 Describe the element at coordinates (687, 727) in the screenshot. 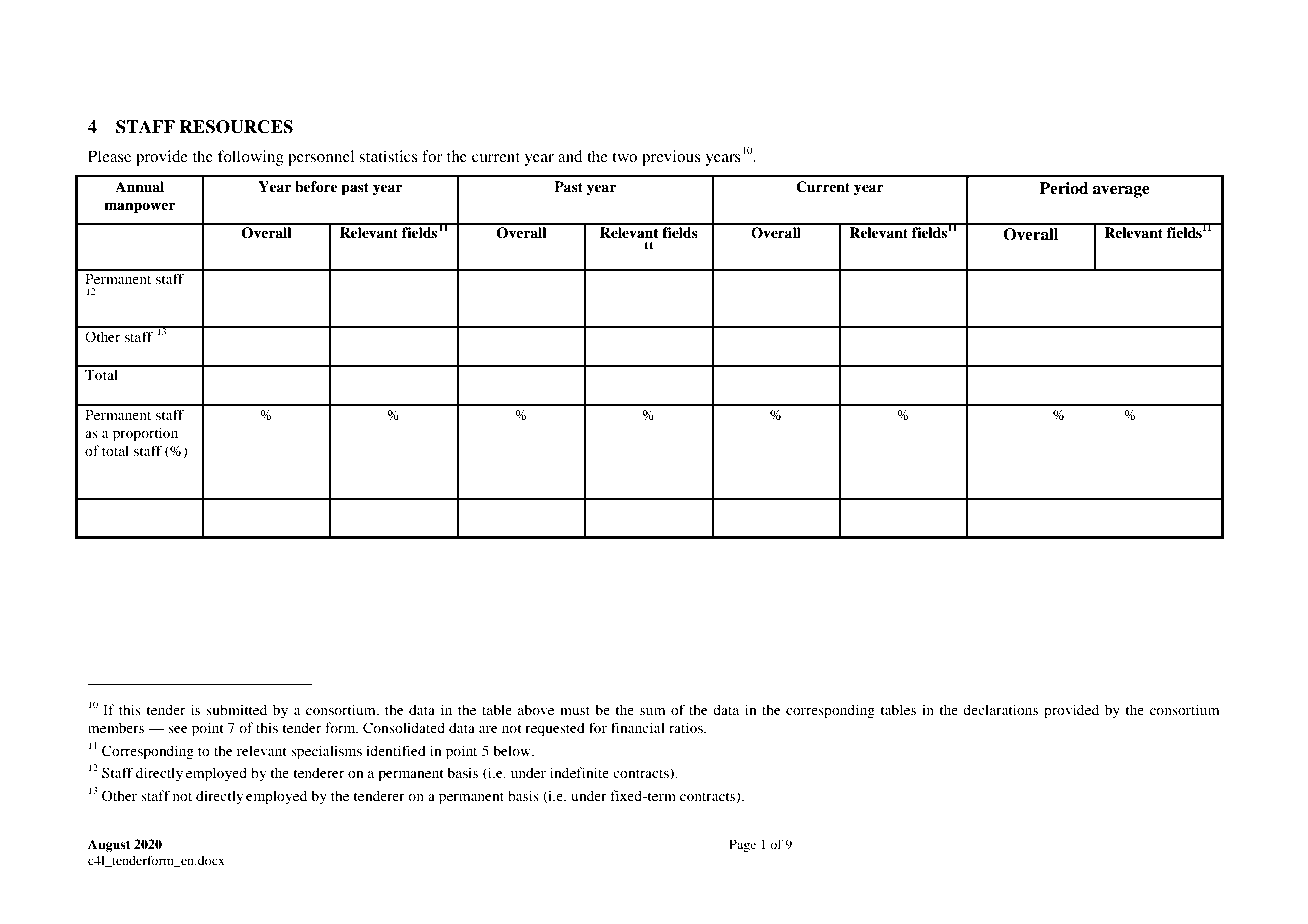

I see `ratios` at that location.
